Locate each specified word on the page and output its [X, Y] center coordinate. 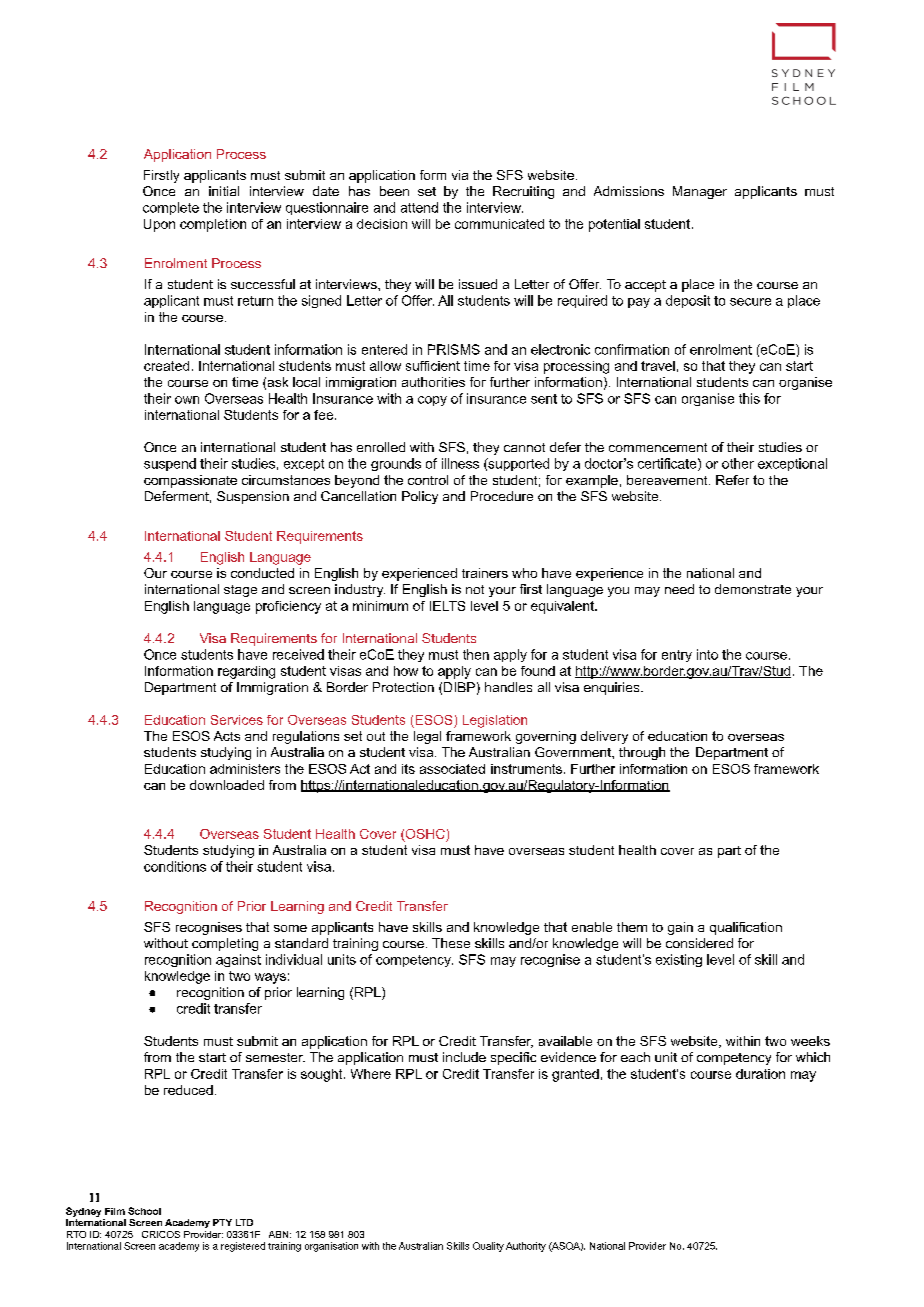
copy [432, 401]
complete [171, 208]
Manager [700, 192]
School [144, 1211]
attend [419, 207]
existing [679, 960]
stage [240, 591]
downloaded [227, 785]
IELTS [447, 606]
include [464, 1057]
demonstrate [753, 589]
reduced [188, 1090]
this [749, 398]
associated [452, 769]
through [642, 753]
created [166, 366]
